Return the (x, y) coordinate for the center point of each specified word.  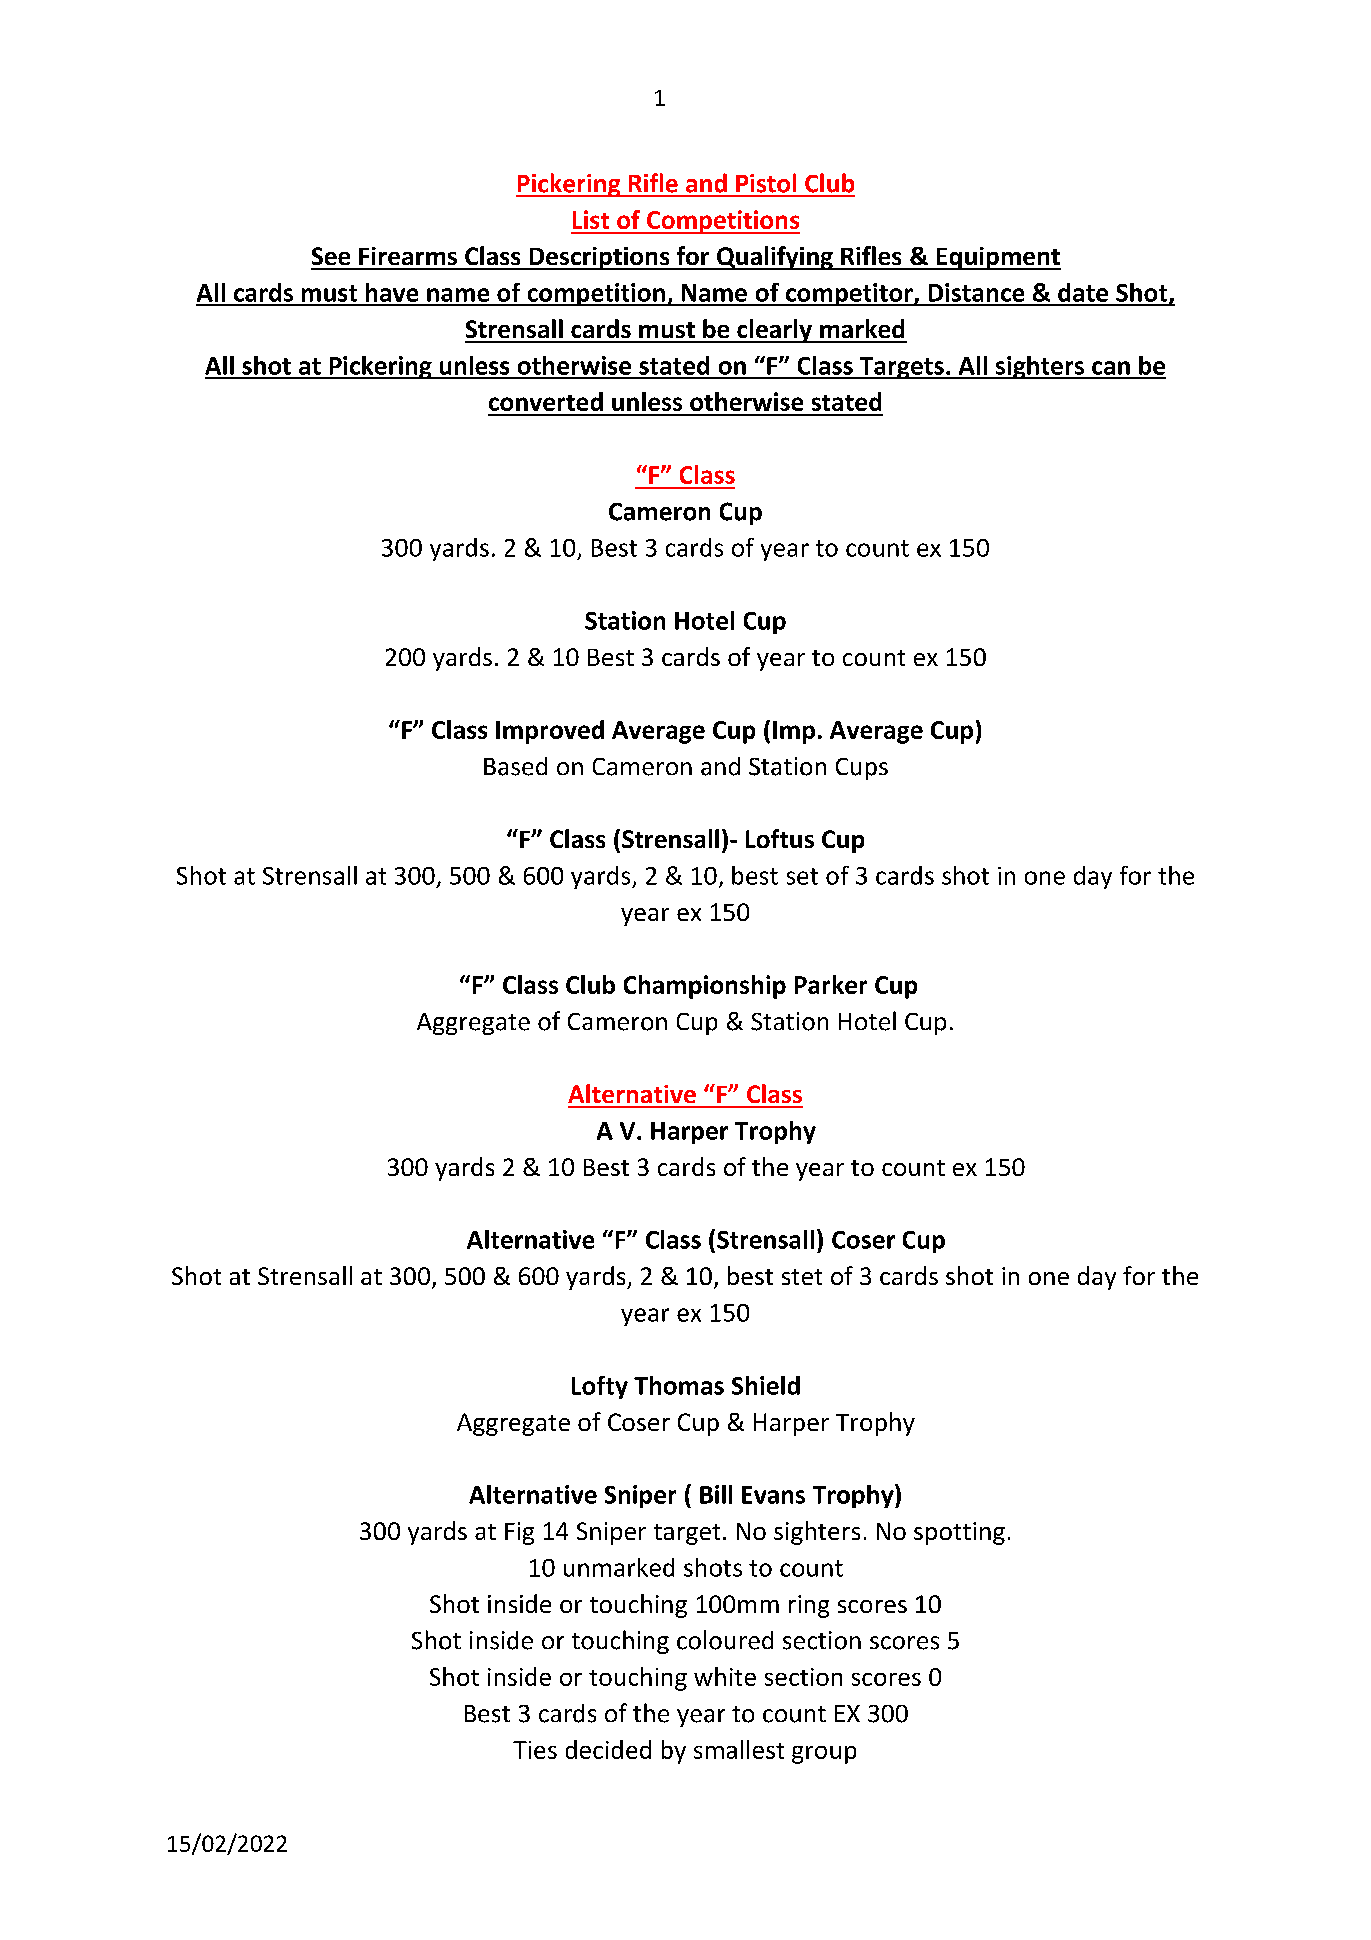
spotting (959, 1533)
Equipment (998, 258)
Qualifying (775, 258)
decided (608, 1749)
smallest (739, 1749)
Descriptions (599, 258)
